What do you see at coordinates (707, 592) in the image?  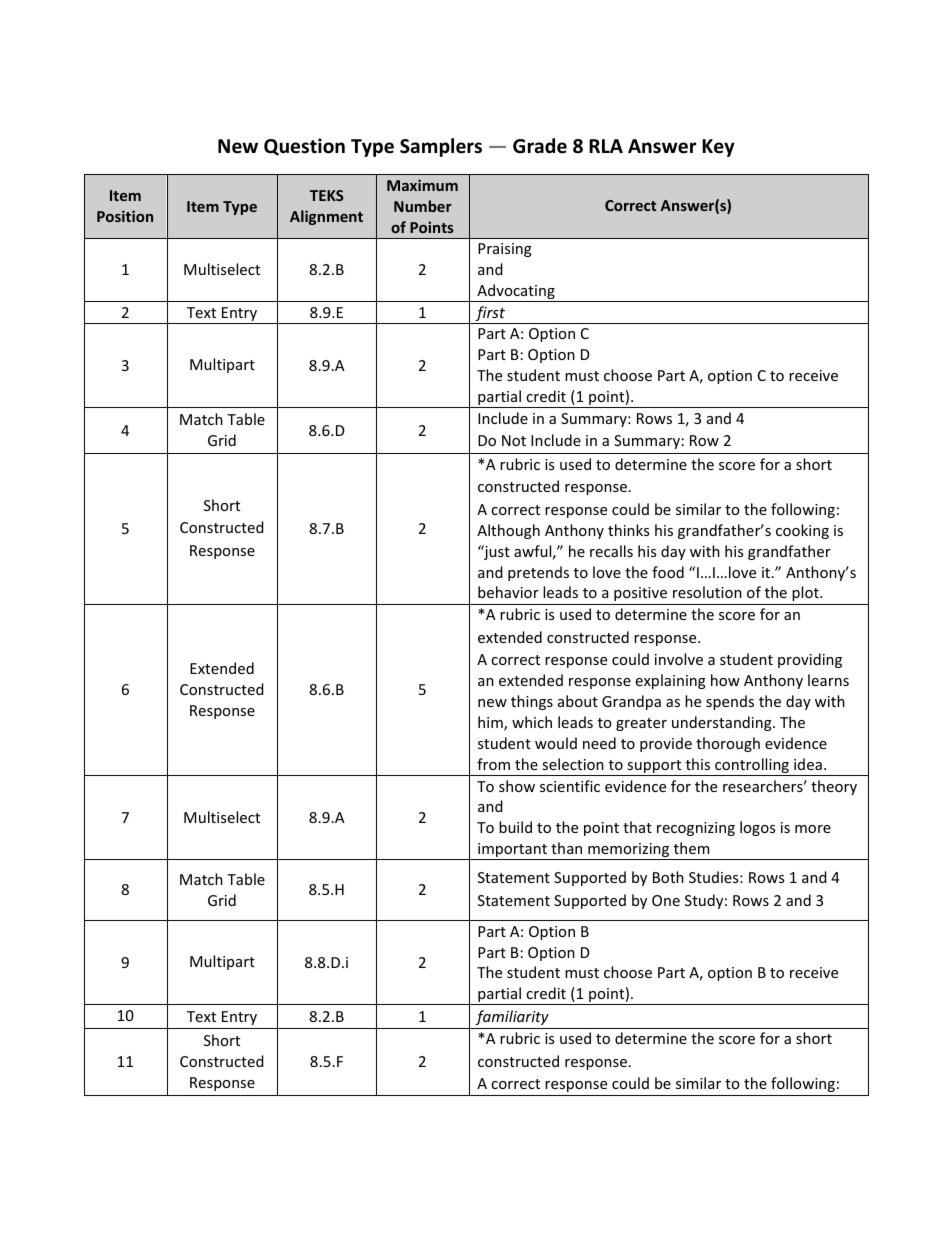 I see `resolution` at bounding box center [707, 592].
